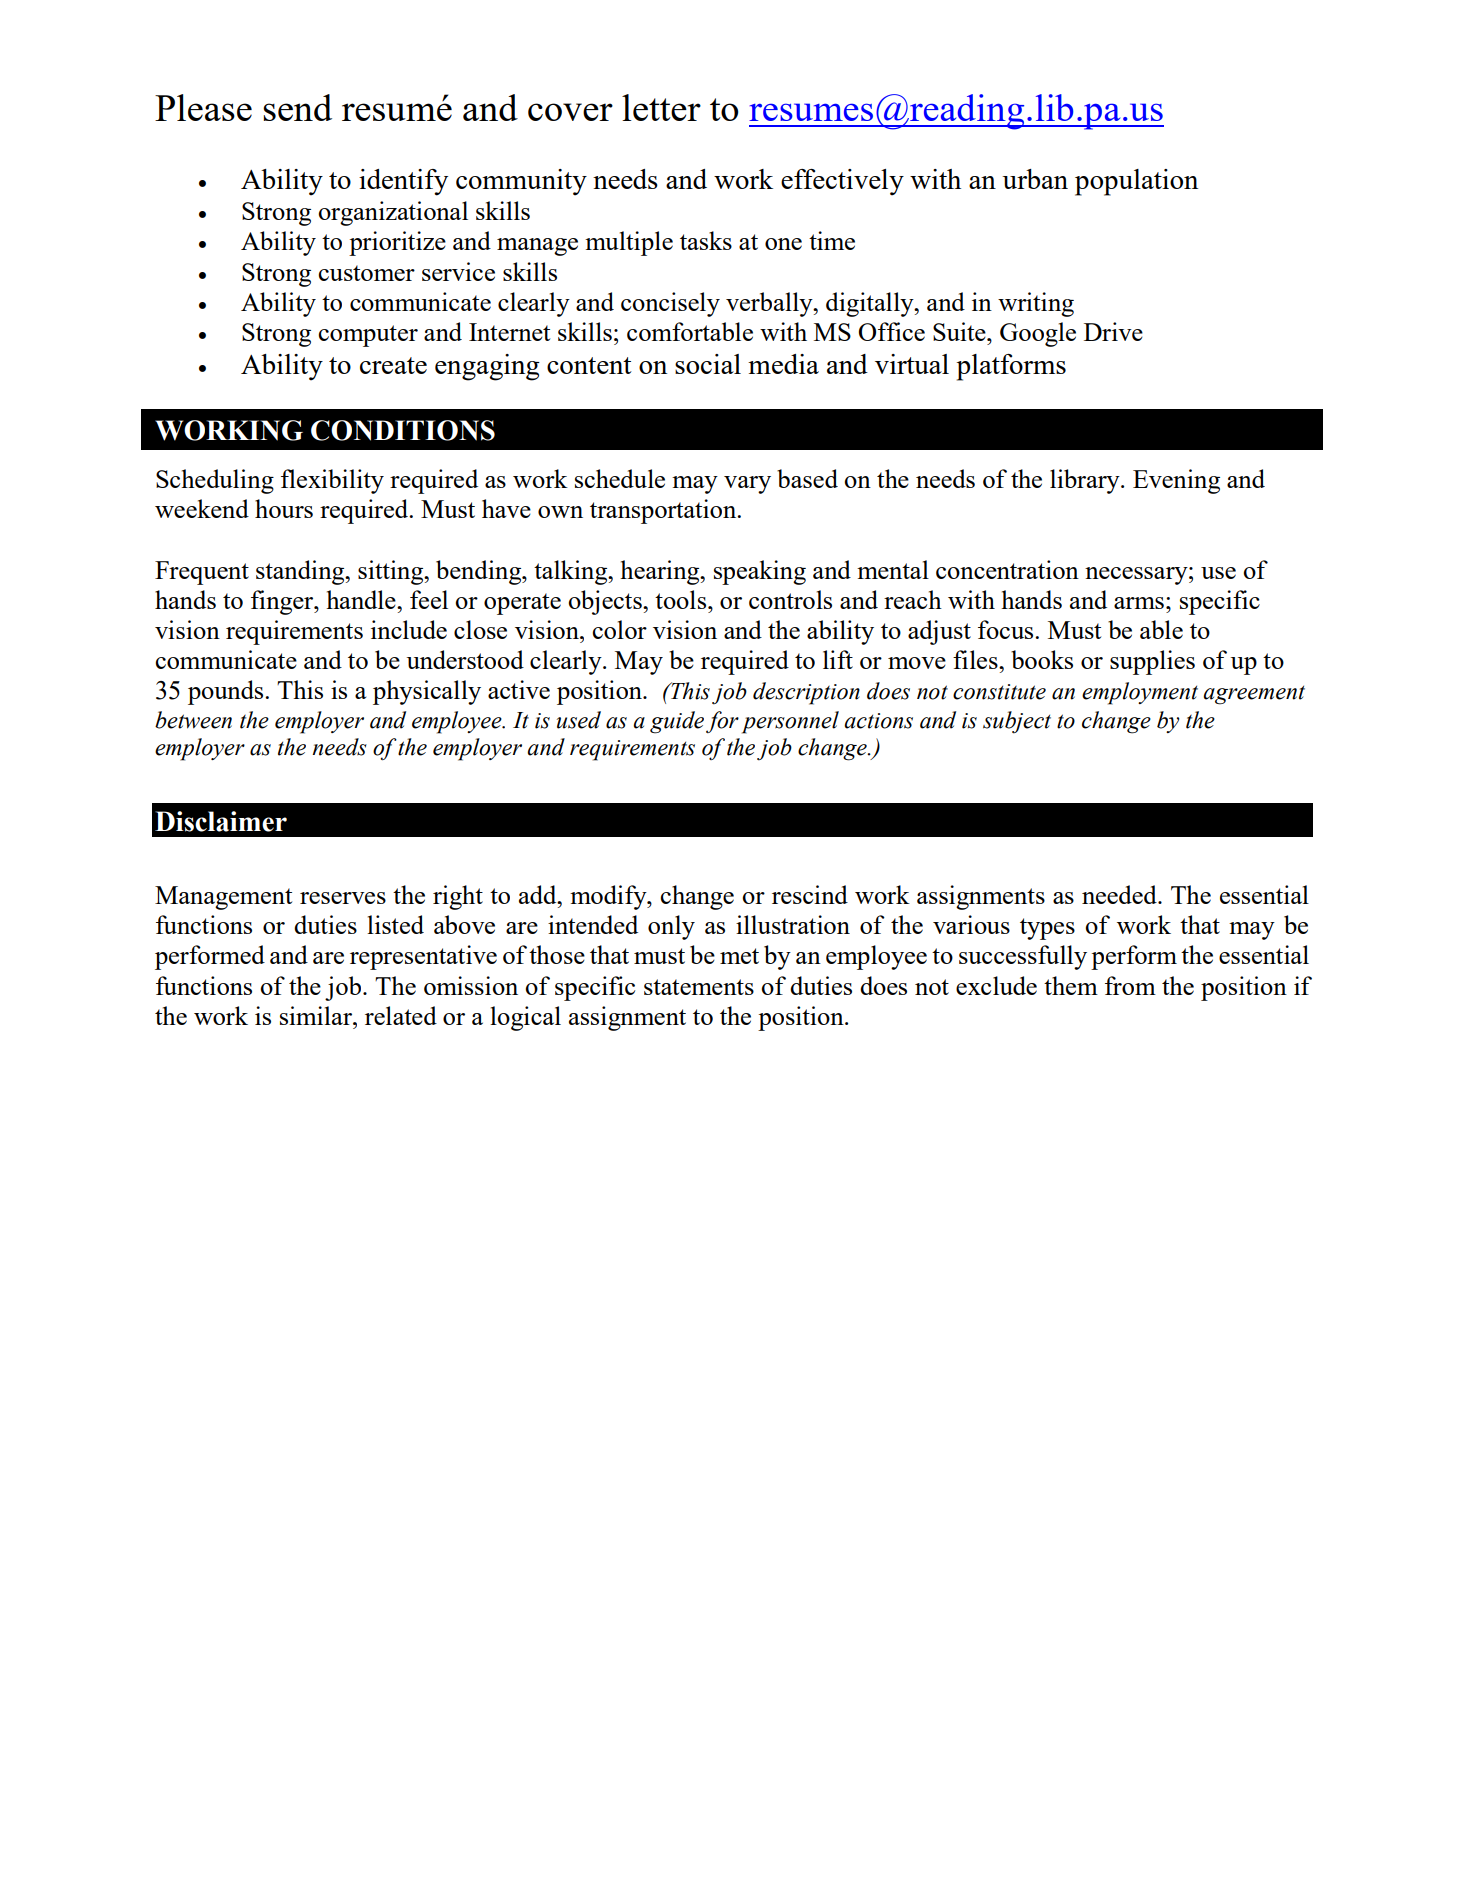 The width and height of the screenshot is (1464, 1895). Describe the element at coordinates (1113, 331) in the screenshot. I see `Drive` at that location.
